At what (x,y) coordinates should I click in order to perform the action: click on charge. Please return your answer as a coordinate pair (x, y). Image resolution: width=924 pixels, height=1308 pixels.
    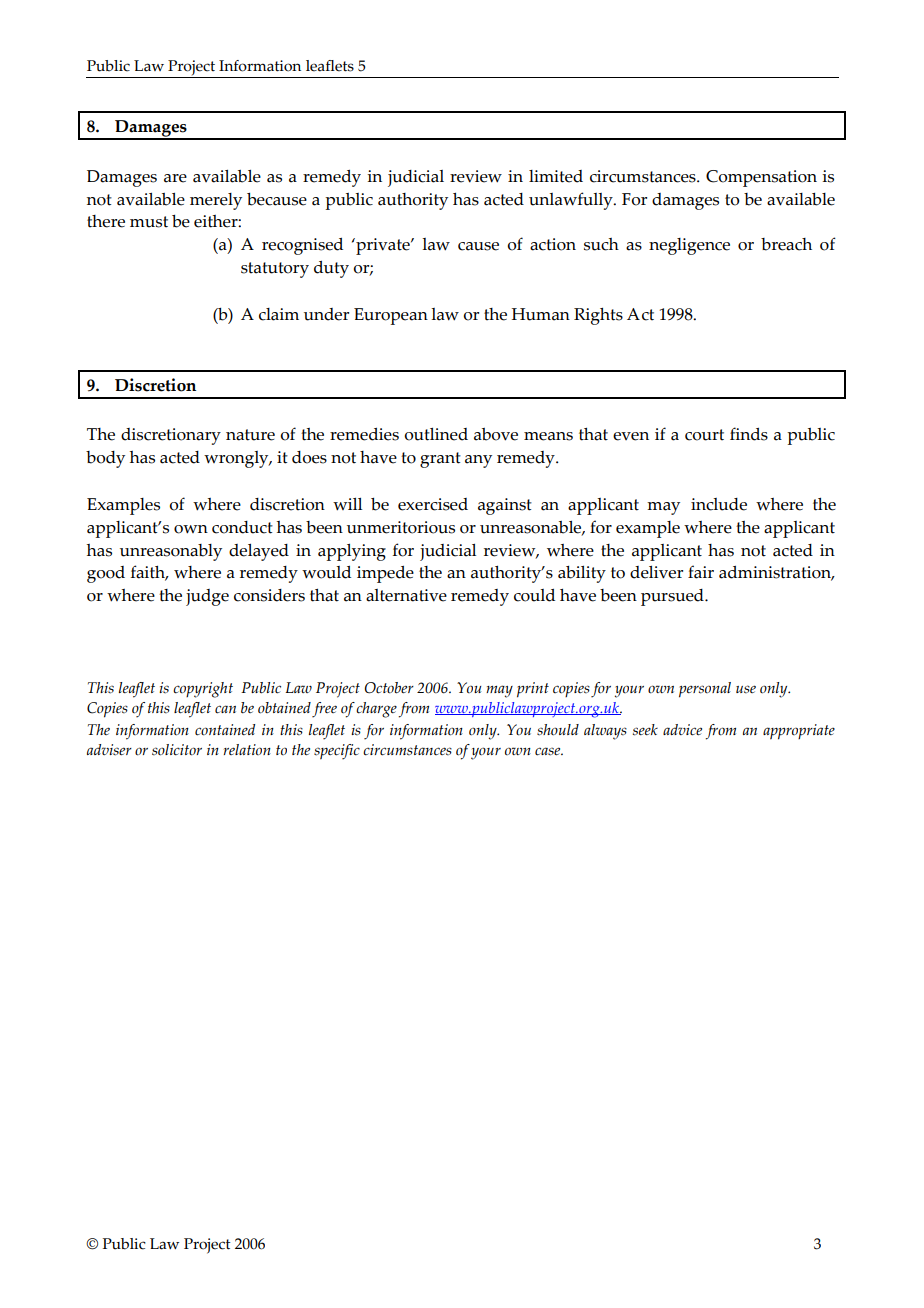
    Looking at the image, I should click on (376, 710).
